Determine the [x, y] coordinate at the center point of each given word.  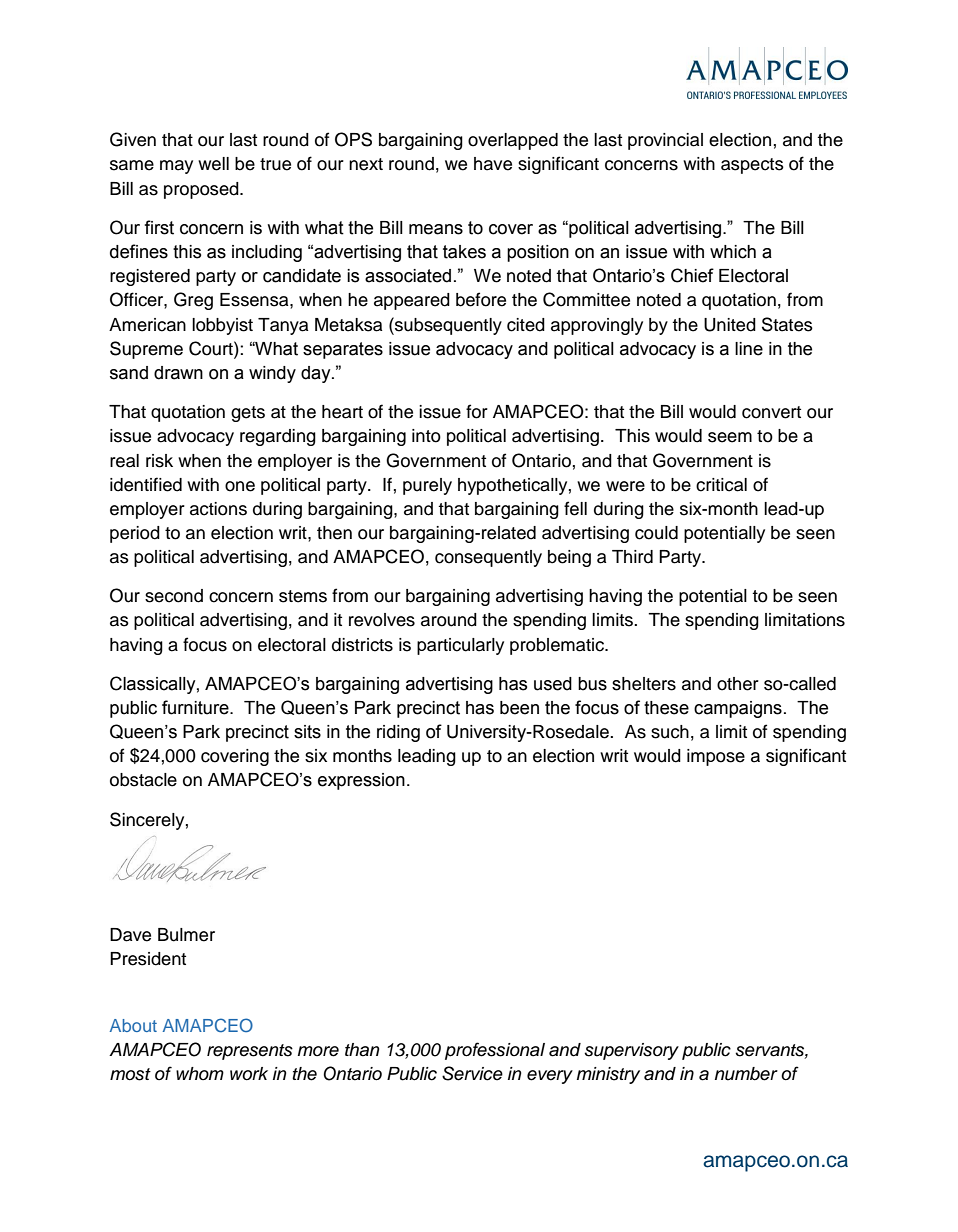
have [493, 164]
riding [398, 733]
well [213, 164]
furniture [196, 707]
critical [721, 485]
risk [159, 461]
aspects [752, 166]
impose [716, 757]
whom [200, 1073]
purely [427, 486]
